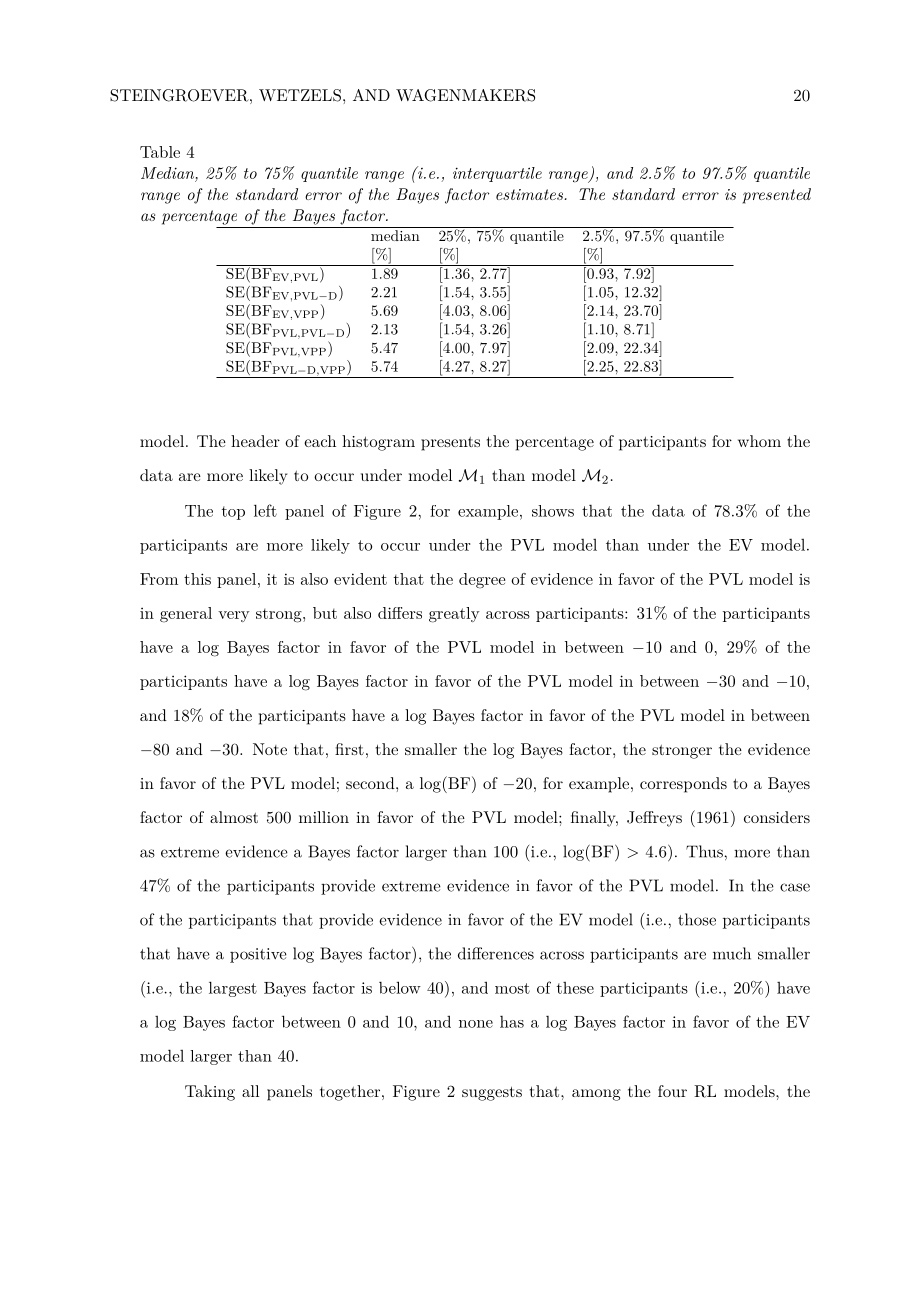  What do you see at coordinates (210, 1093) in the document?
I see `Taking` at bounding box center [210, 1093].
